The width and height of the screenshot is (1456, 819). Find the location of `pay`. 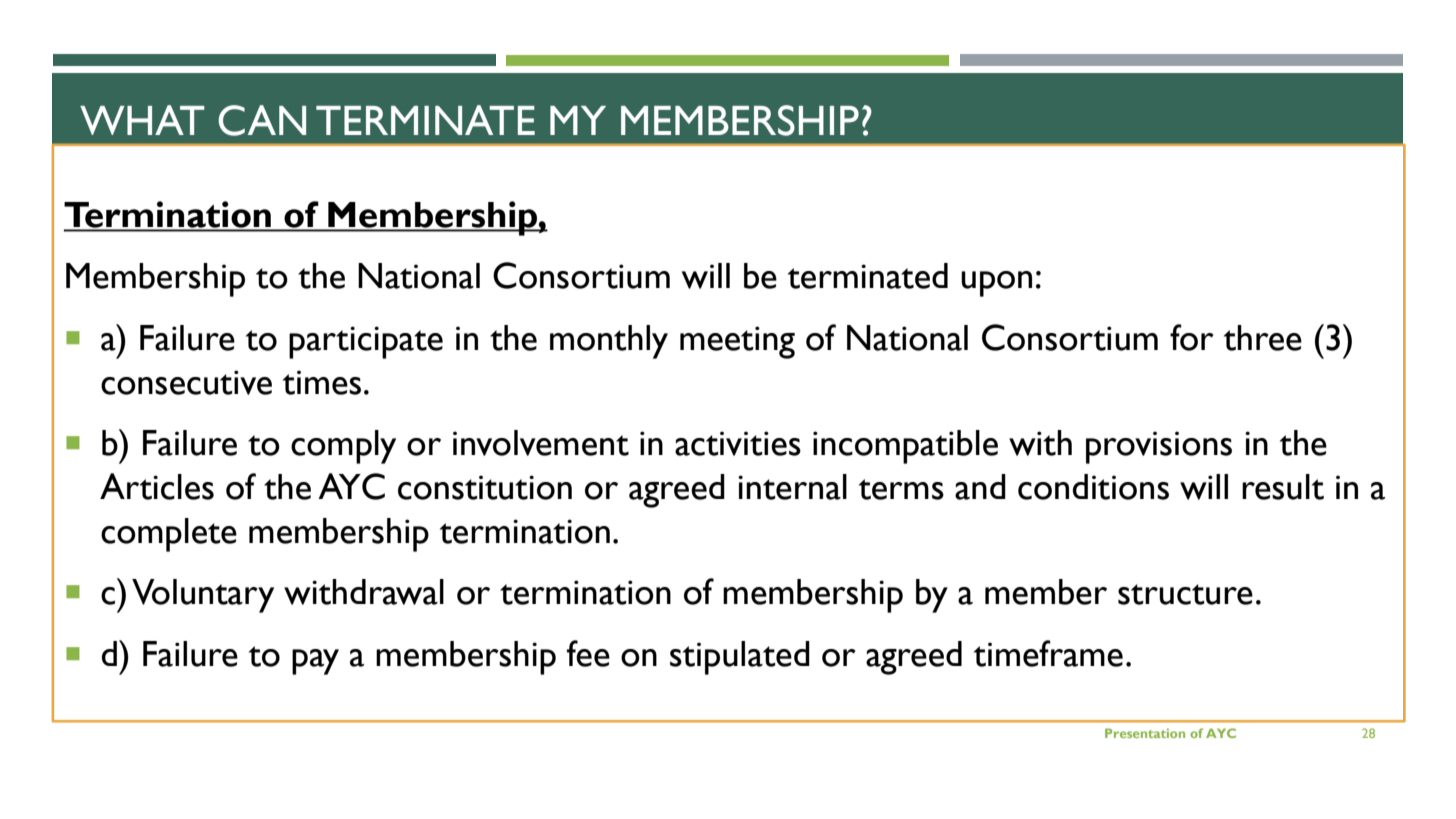

pay is located at coordinates (315, 662).
